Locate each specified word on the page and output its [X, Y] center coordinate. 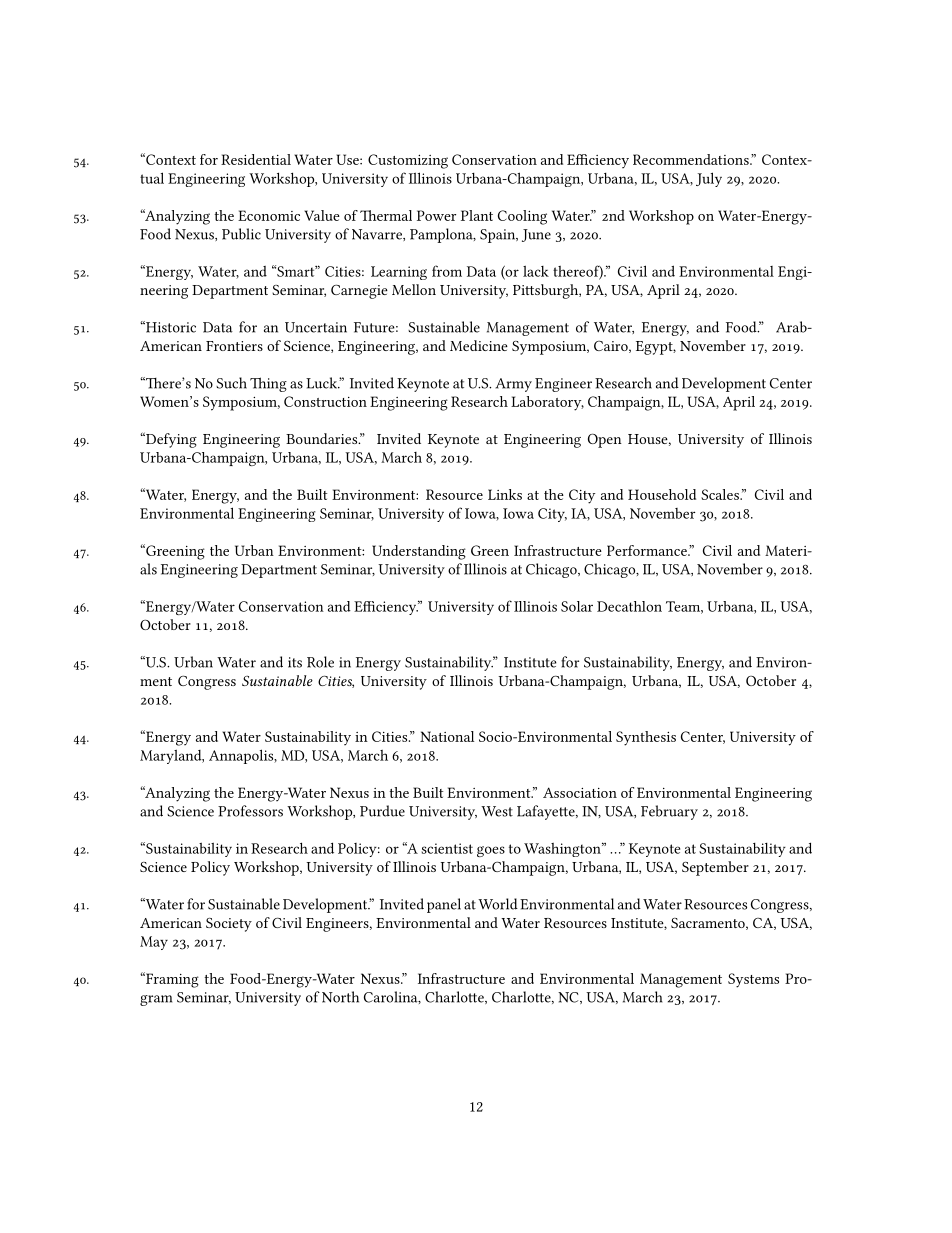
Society [229, 925]
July [709, 179]
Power [436, 215]
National [447, 736]
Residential [256, 159]
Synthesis [646, 738]
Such [231, 383]
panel [444, 905]
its [295, 662]
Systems [753, 980]
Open [605, 440]
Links [505, 494]
